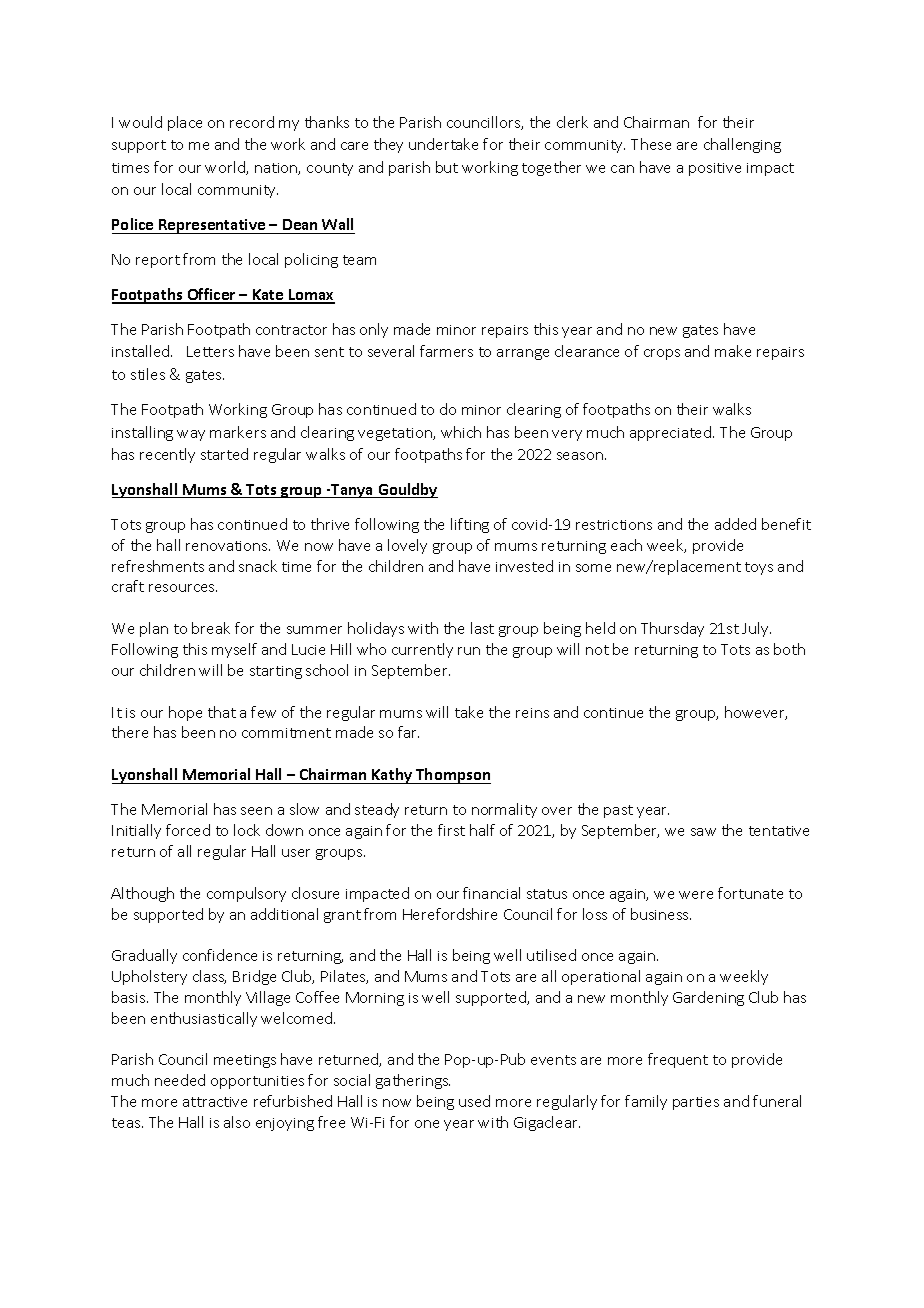  What do you see at coordinates (451, 830) in the document?
I see `first` at bounding box center [451, 830].
